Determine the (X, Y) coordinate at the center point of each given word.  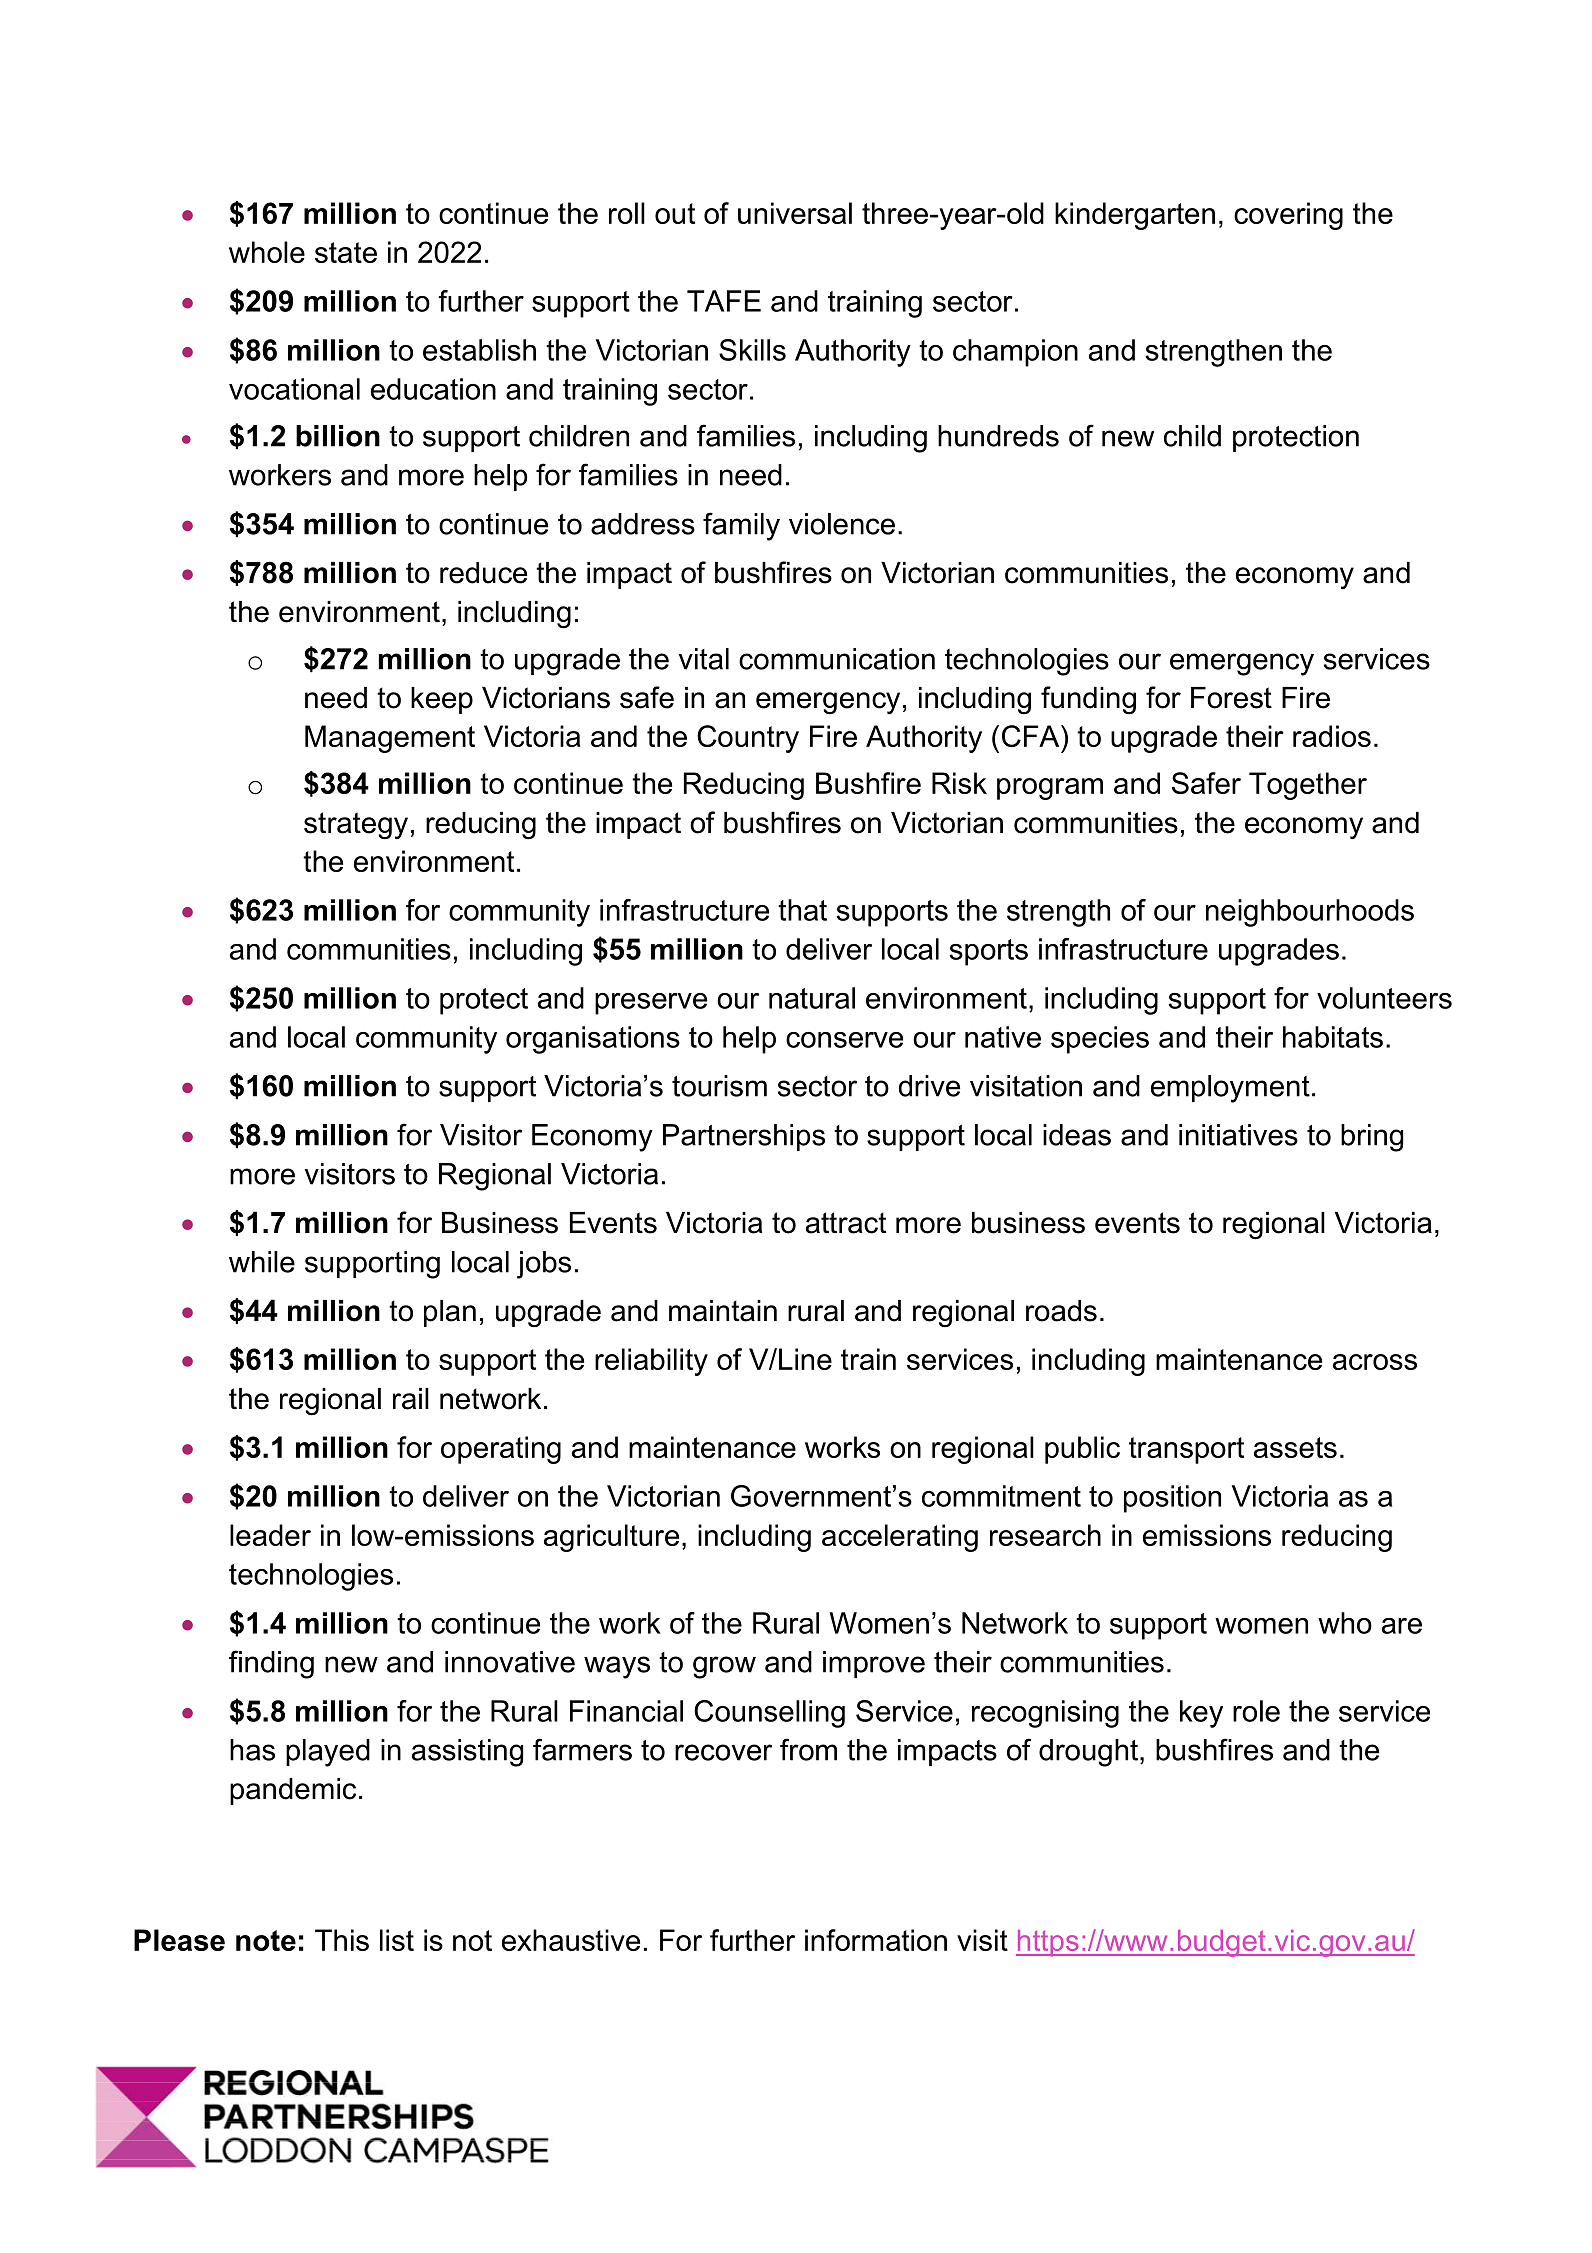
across (1375, 1362)
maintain (723, 1311)
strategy (356, 826)
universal (795, 213)
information (876, 1940)
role (1256, 1711)
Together (1308, 786)
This (342, 1940)
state (346, 252)
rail (411, 1399)
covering (1288, 216)
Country (748, 739)
